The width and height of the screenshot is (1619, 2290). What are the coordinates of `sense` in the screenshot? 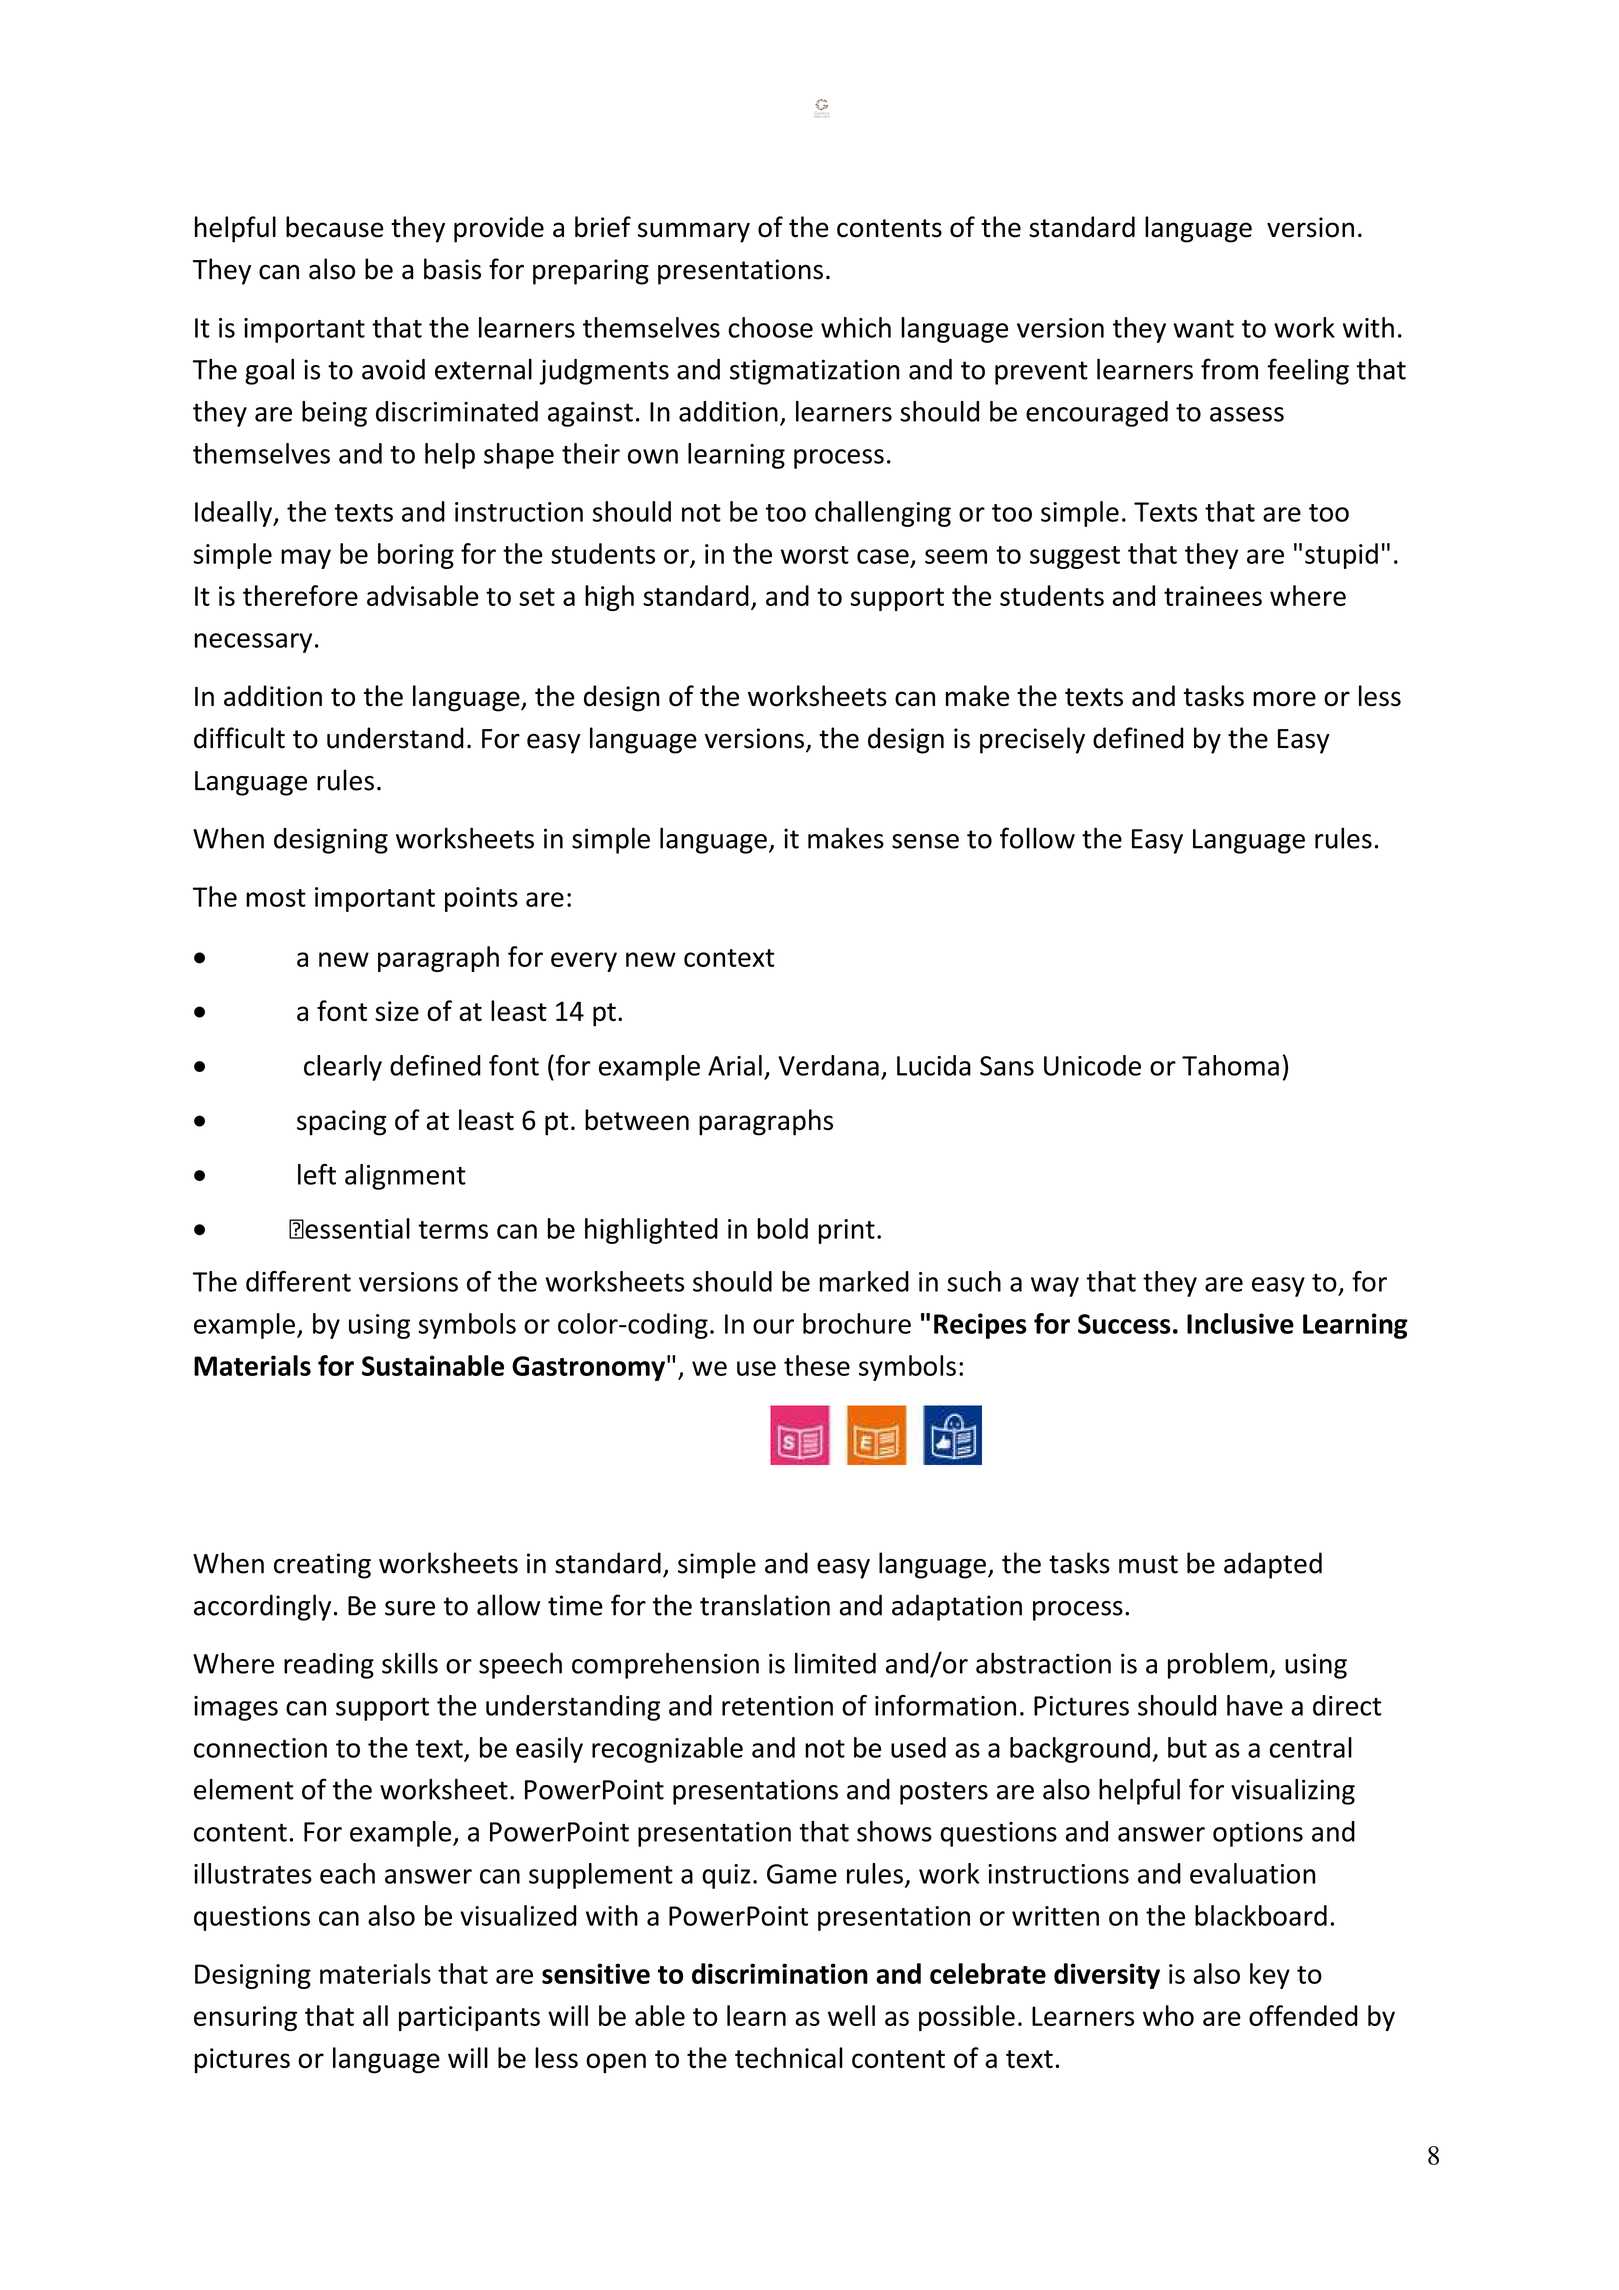 It's located at (925, 841).
